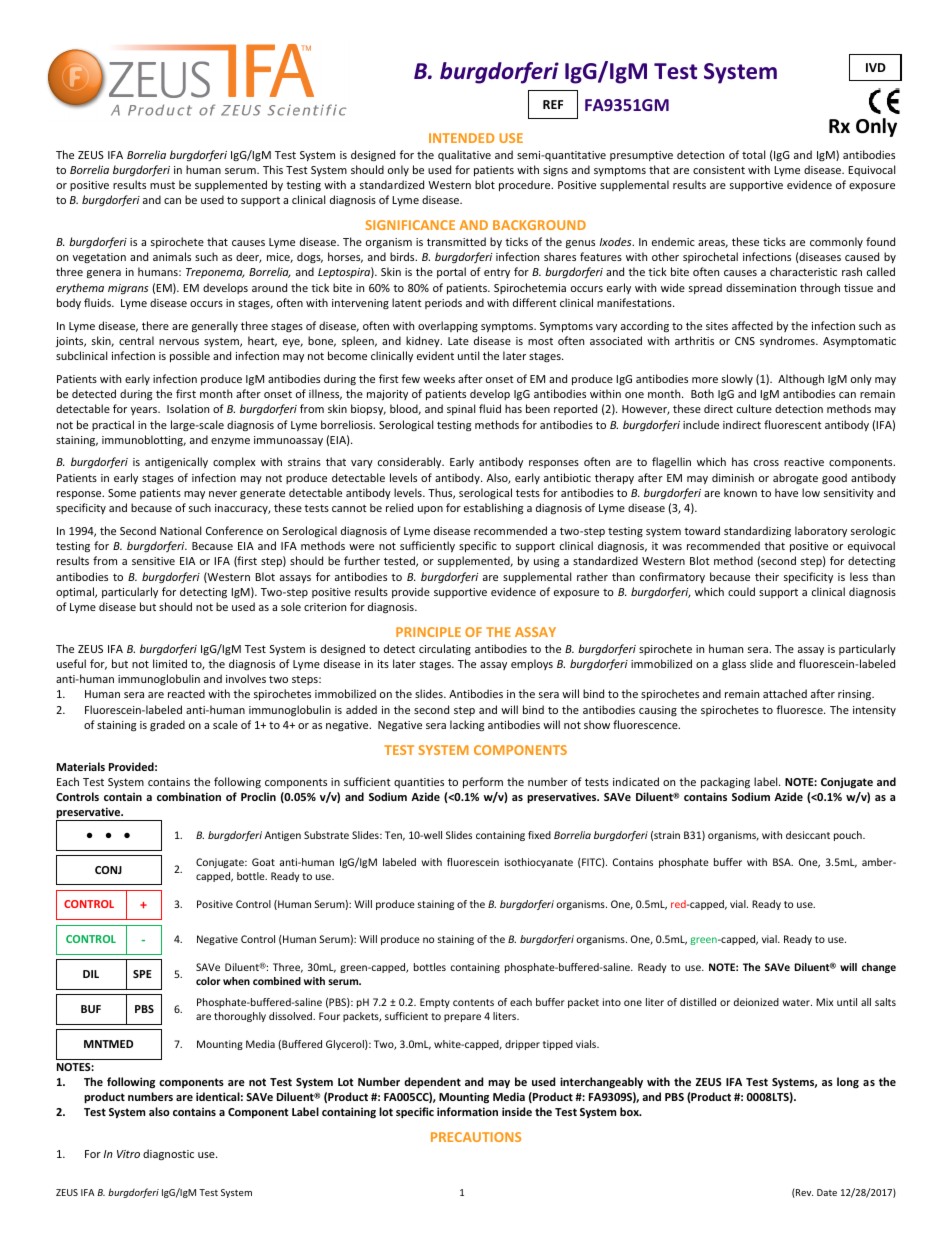 This page has height=1233, width=952. I want to click on total, so click(753, 154).
